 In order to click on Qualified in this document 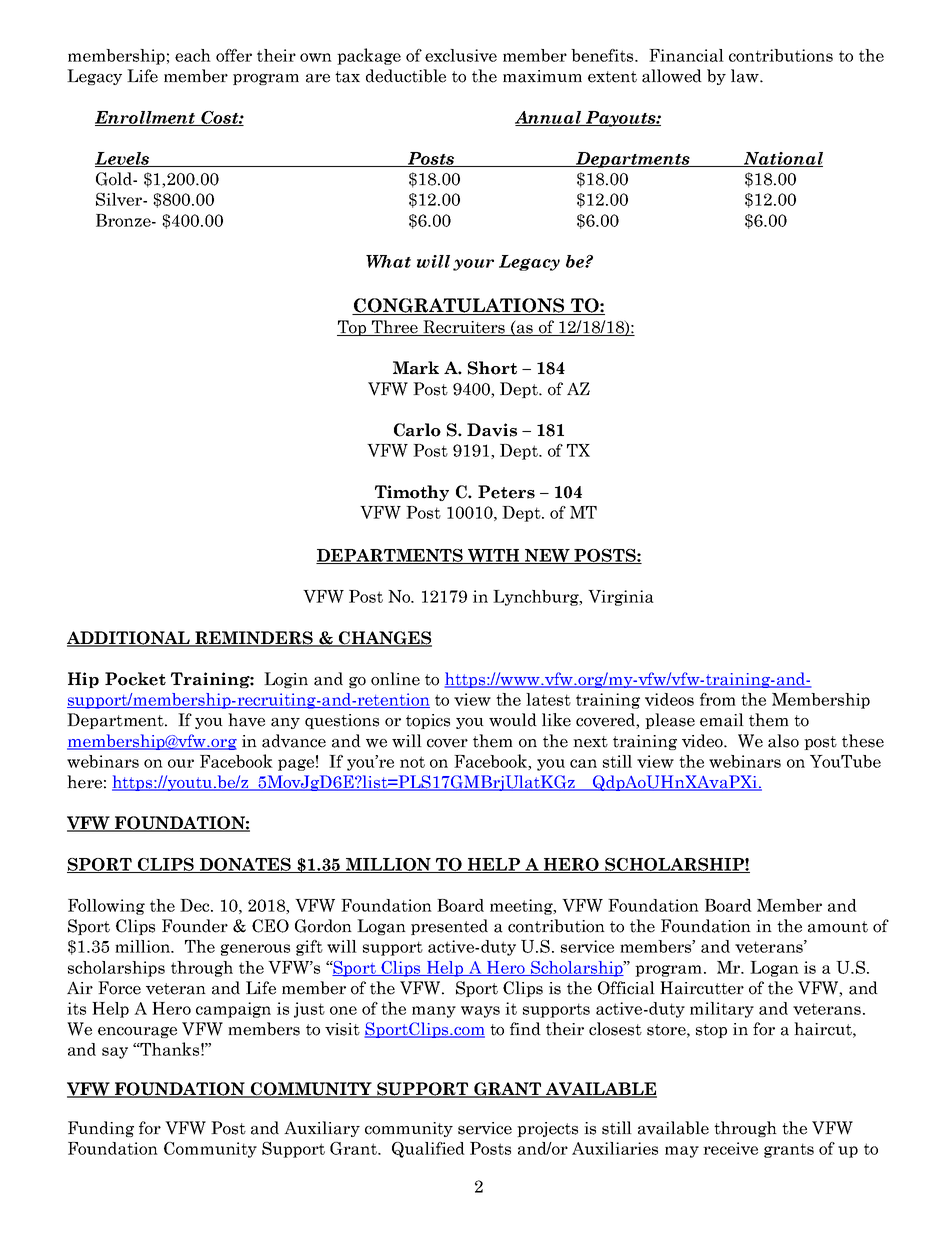, I will do `click(428, 1150)`.
